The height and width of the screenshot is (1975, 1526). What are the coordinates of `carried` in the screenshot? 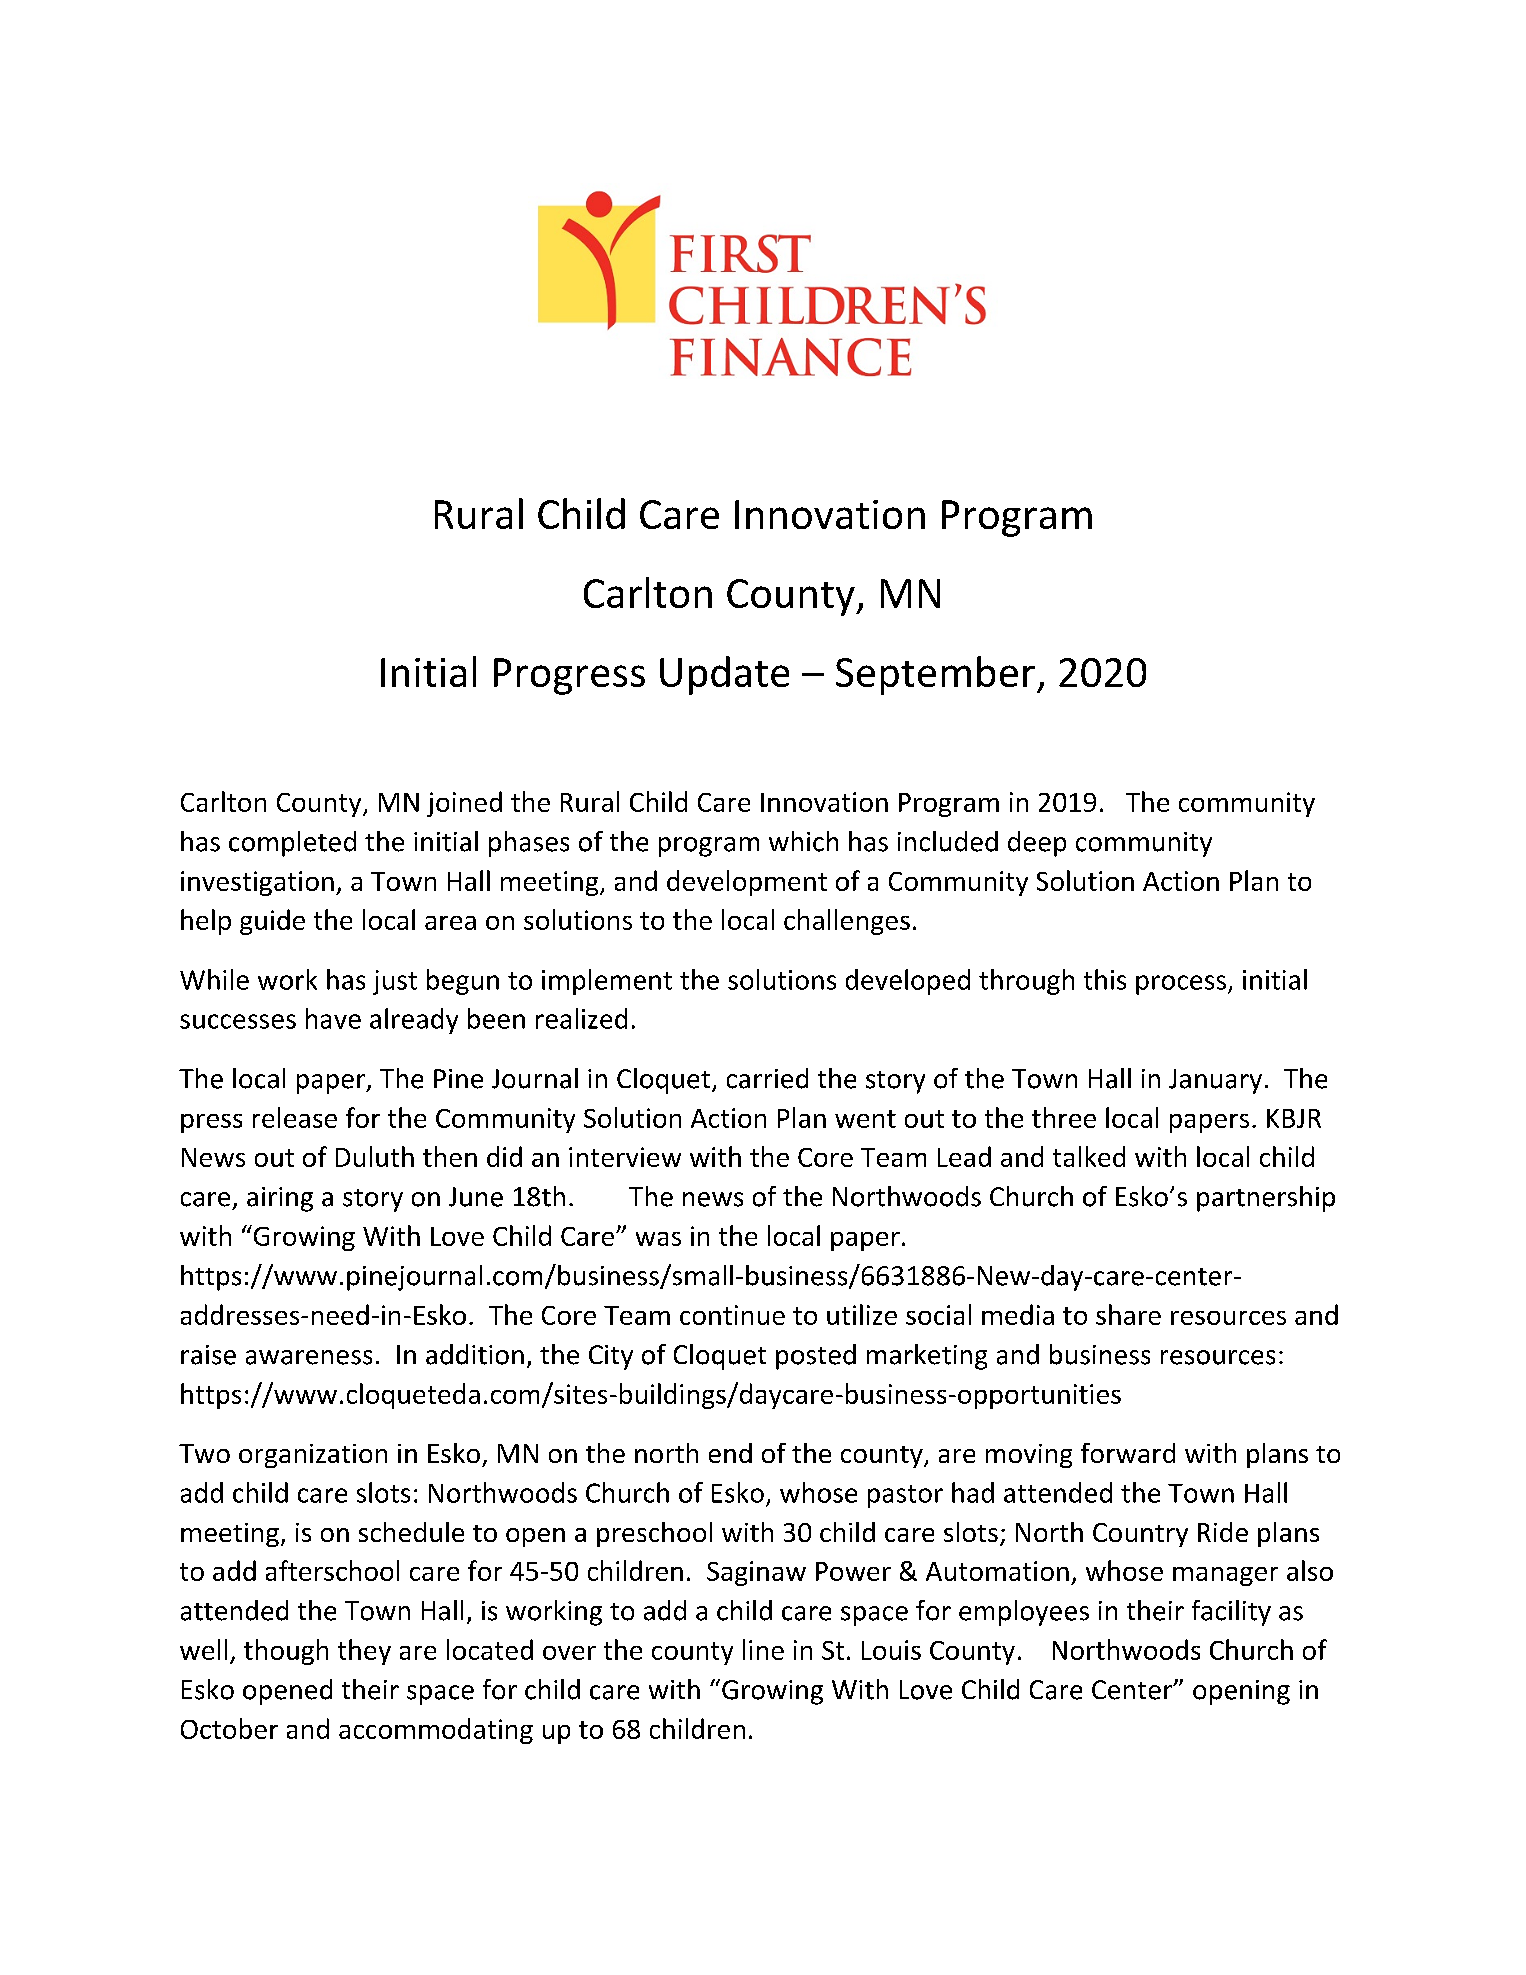 It's located at (767, 1078).
